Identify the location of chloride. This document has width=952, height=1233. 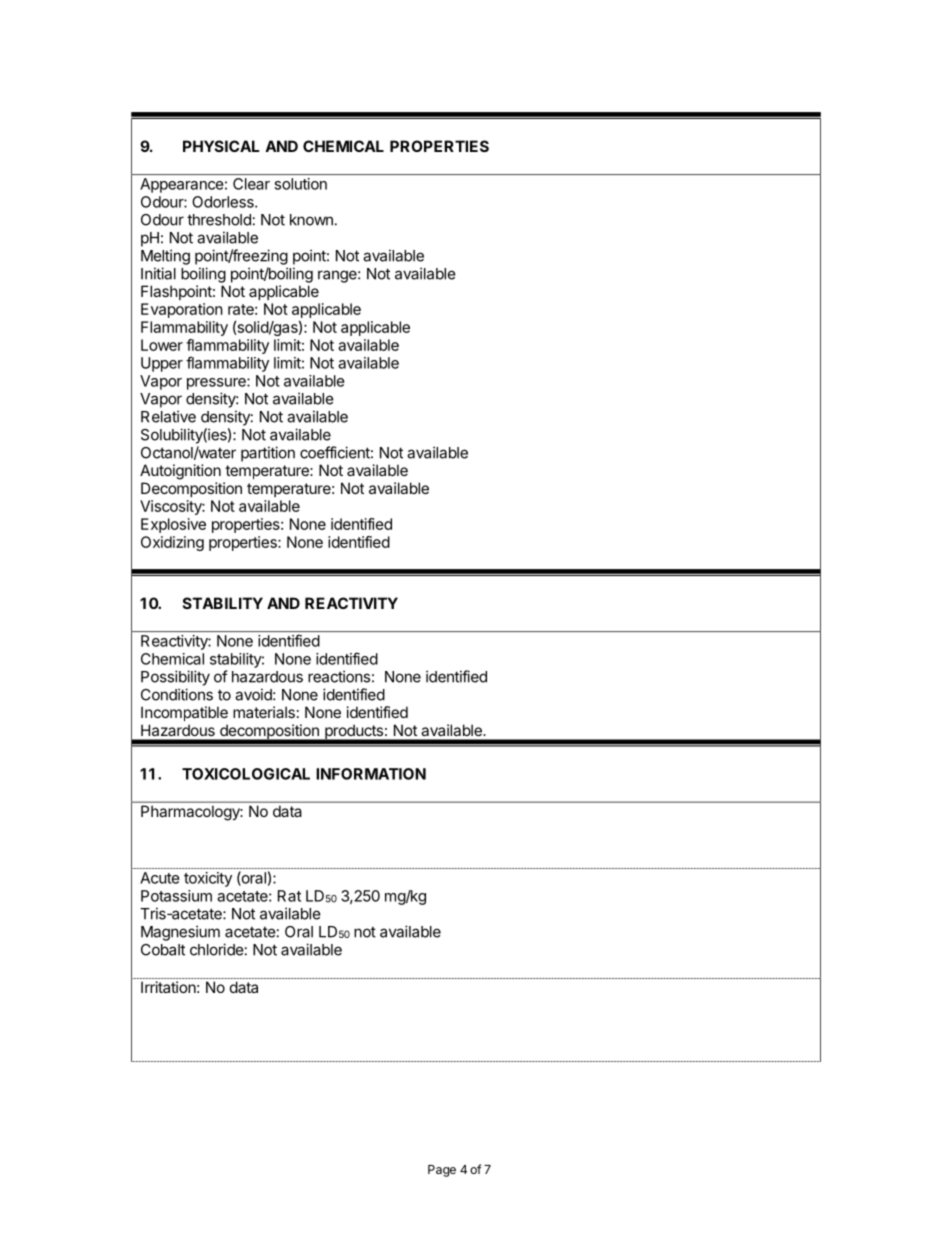
(217, 949).
